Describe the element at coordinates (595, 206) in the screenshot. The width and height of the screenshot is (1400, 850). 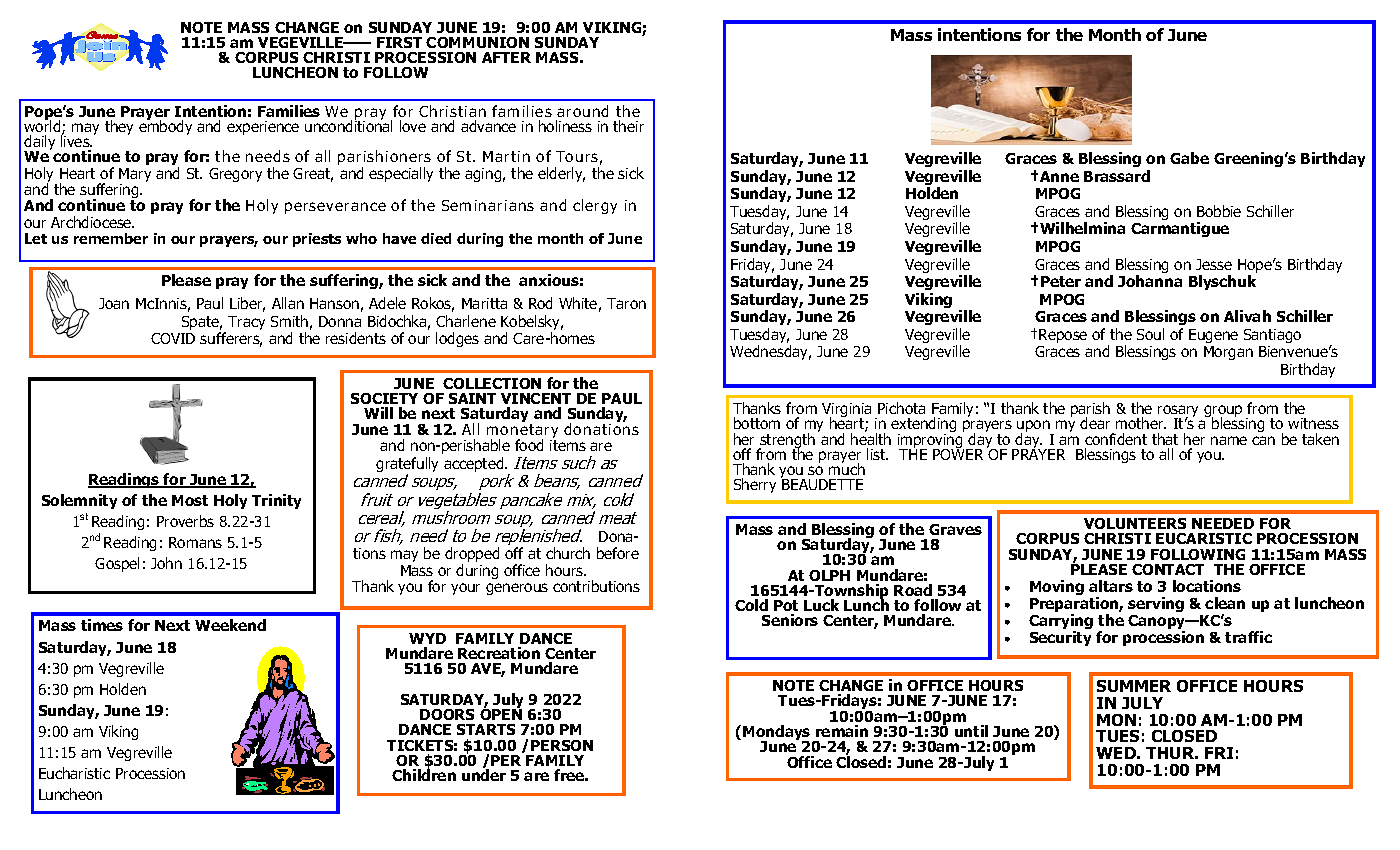
I see `clergy` at that location.
